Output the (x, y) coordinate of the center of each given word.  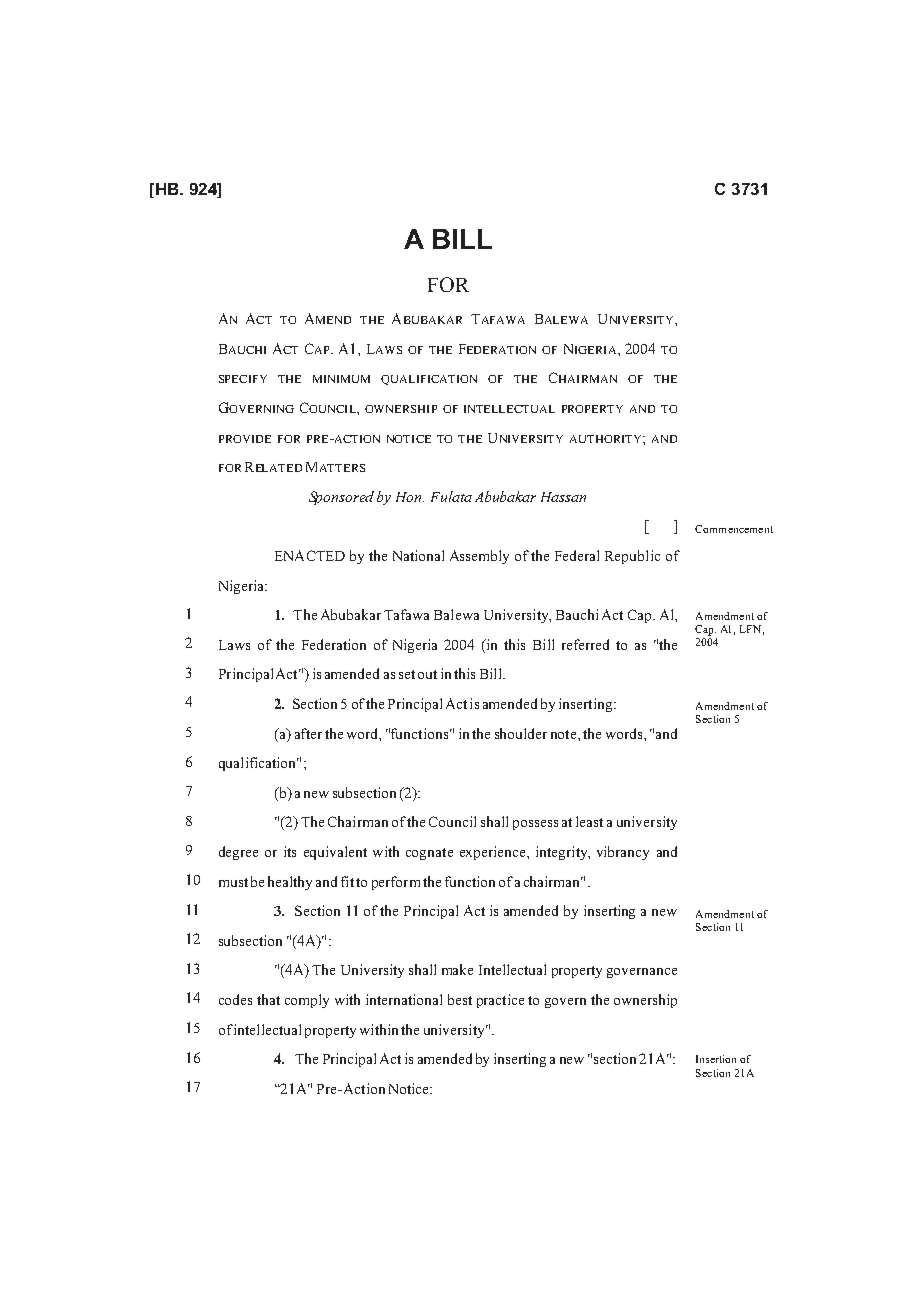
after (308, 733)
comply (307, 1001)
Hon (410, 497)
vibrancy (623, 853)
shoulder (521, 733)
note (565, 734)
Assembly (479, 557)
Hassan (563, 497)
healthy (290, 883)
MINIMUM (341, 379)
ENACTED (310, 555)
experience (494, 853)
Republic (632, 557)
